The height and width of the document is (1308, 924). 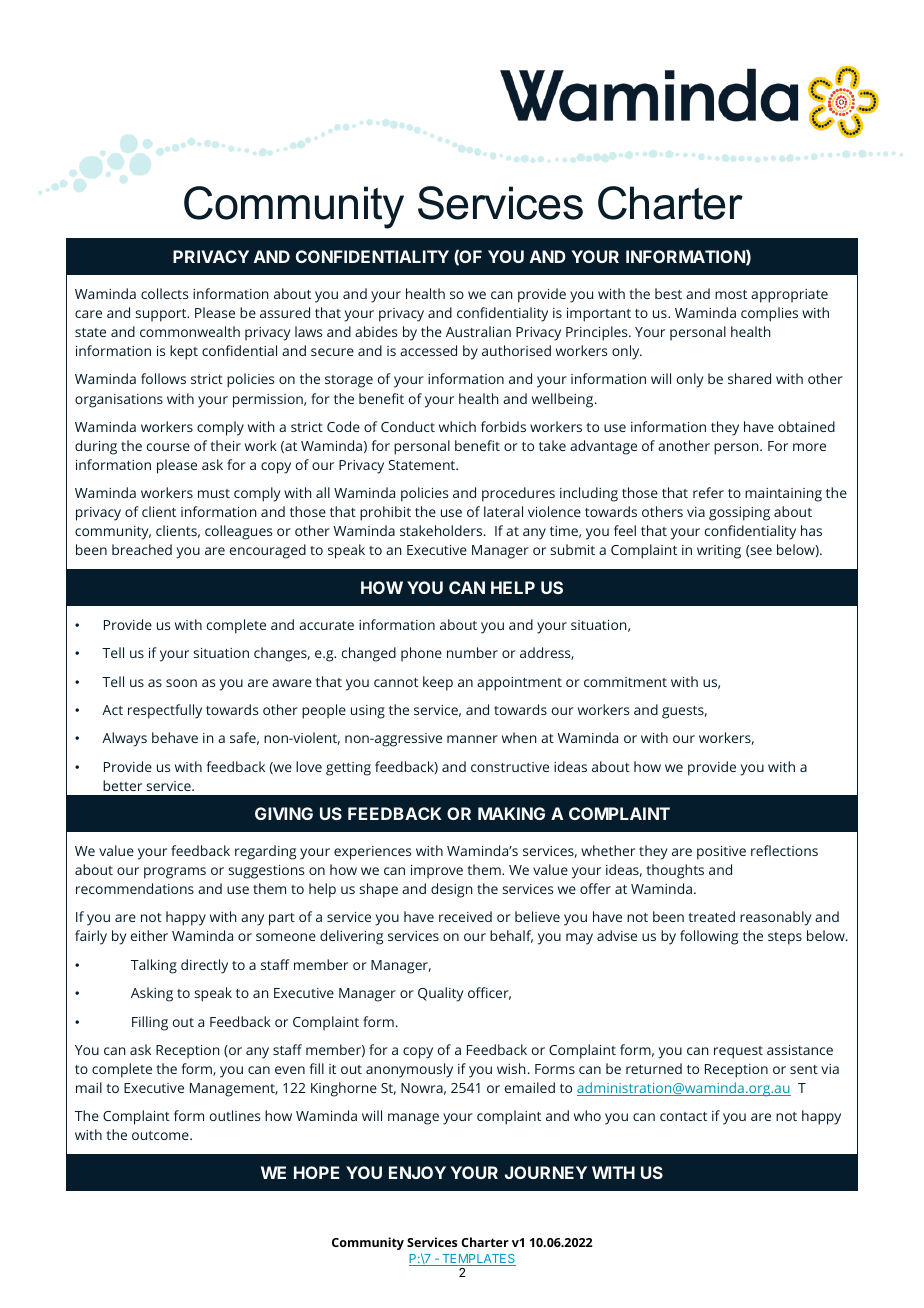 What do you see at coordinates (162, 315) in the document?
I see `support` at bounding box center [162, 315].
